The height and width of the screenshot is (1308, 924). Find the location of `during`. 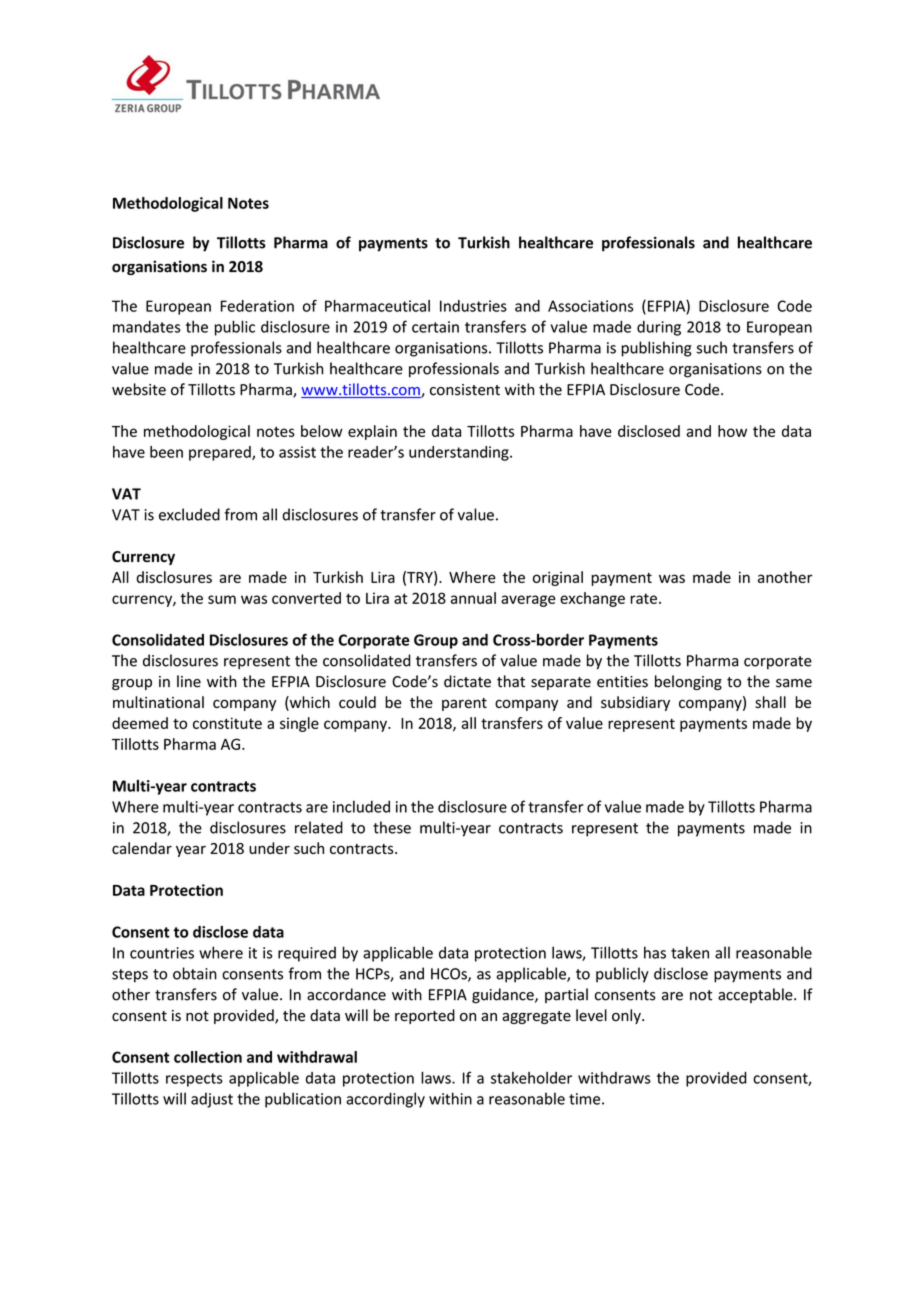

during is located at coordinates (659, 328).
